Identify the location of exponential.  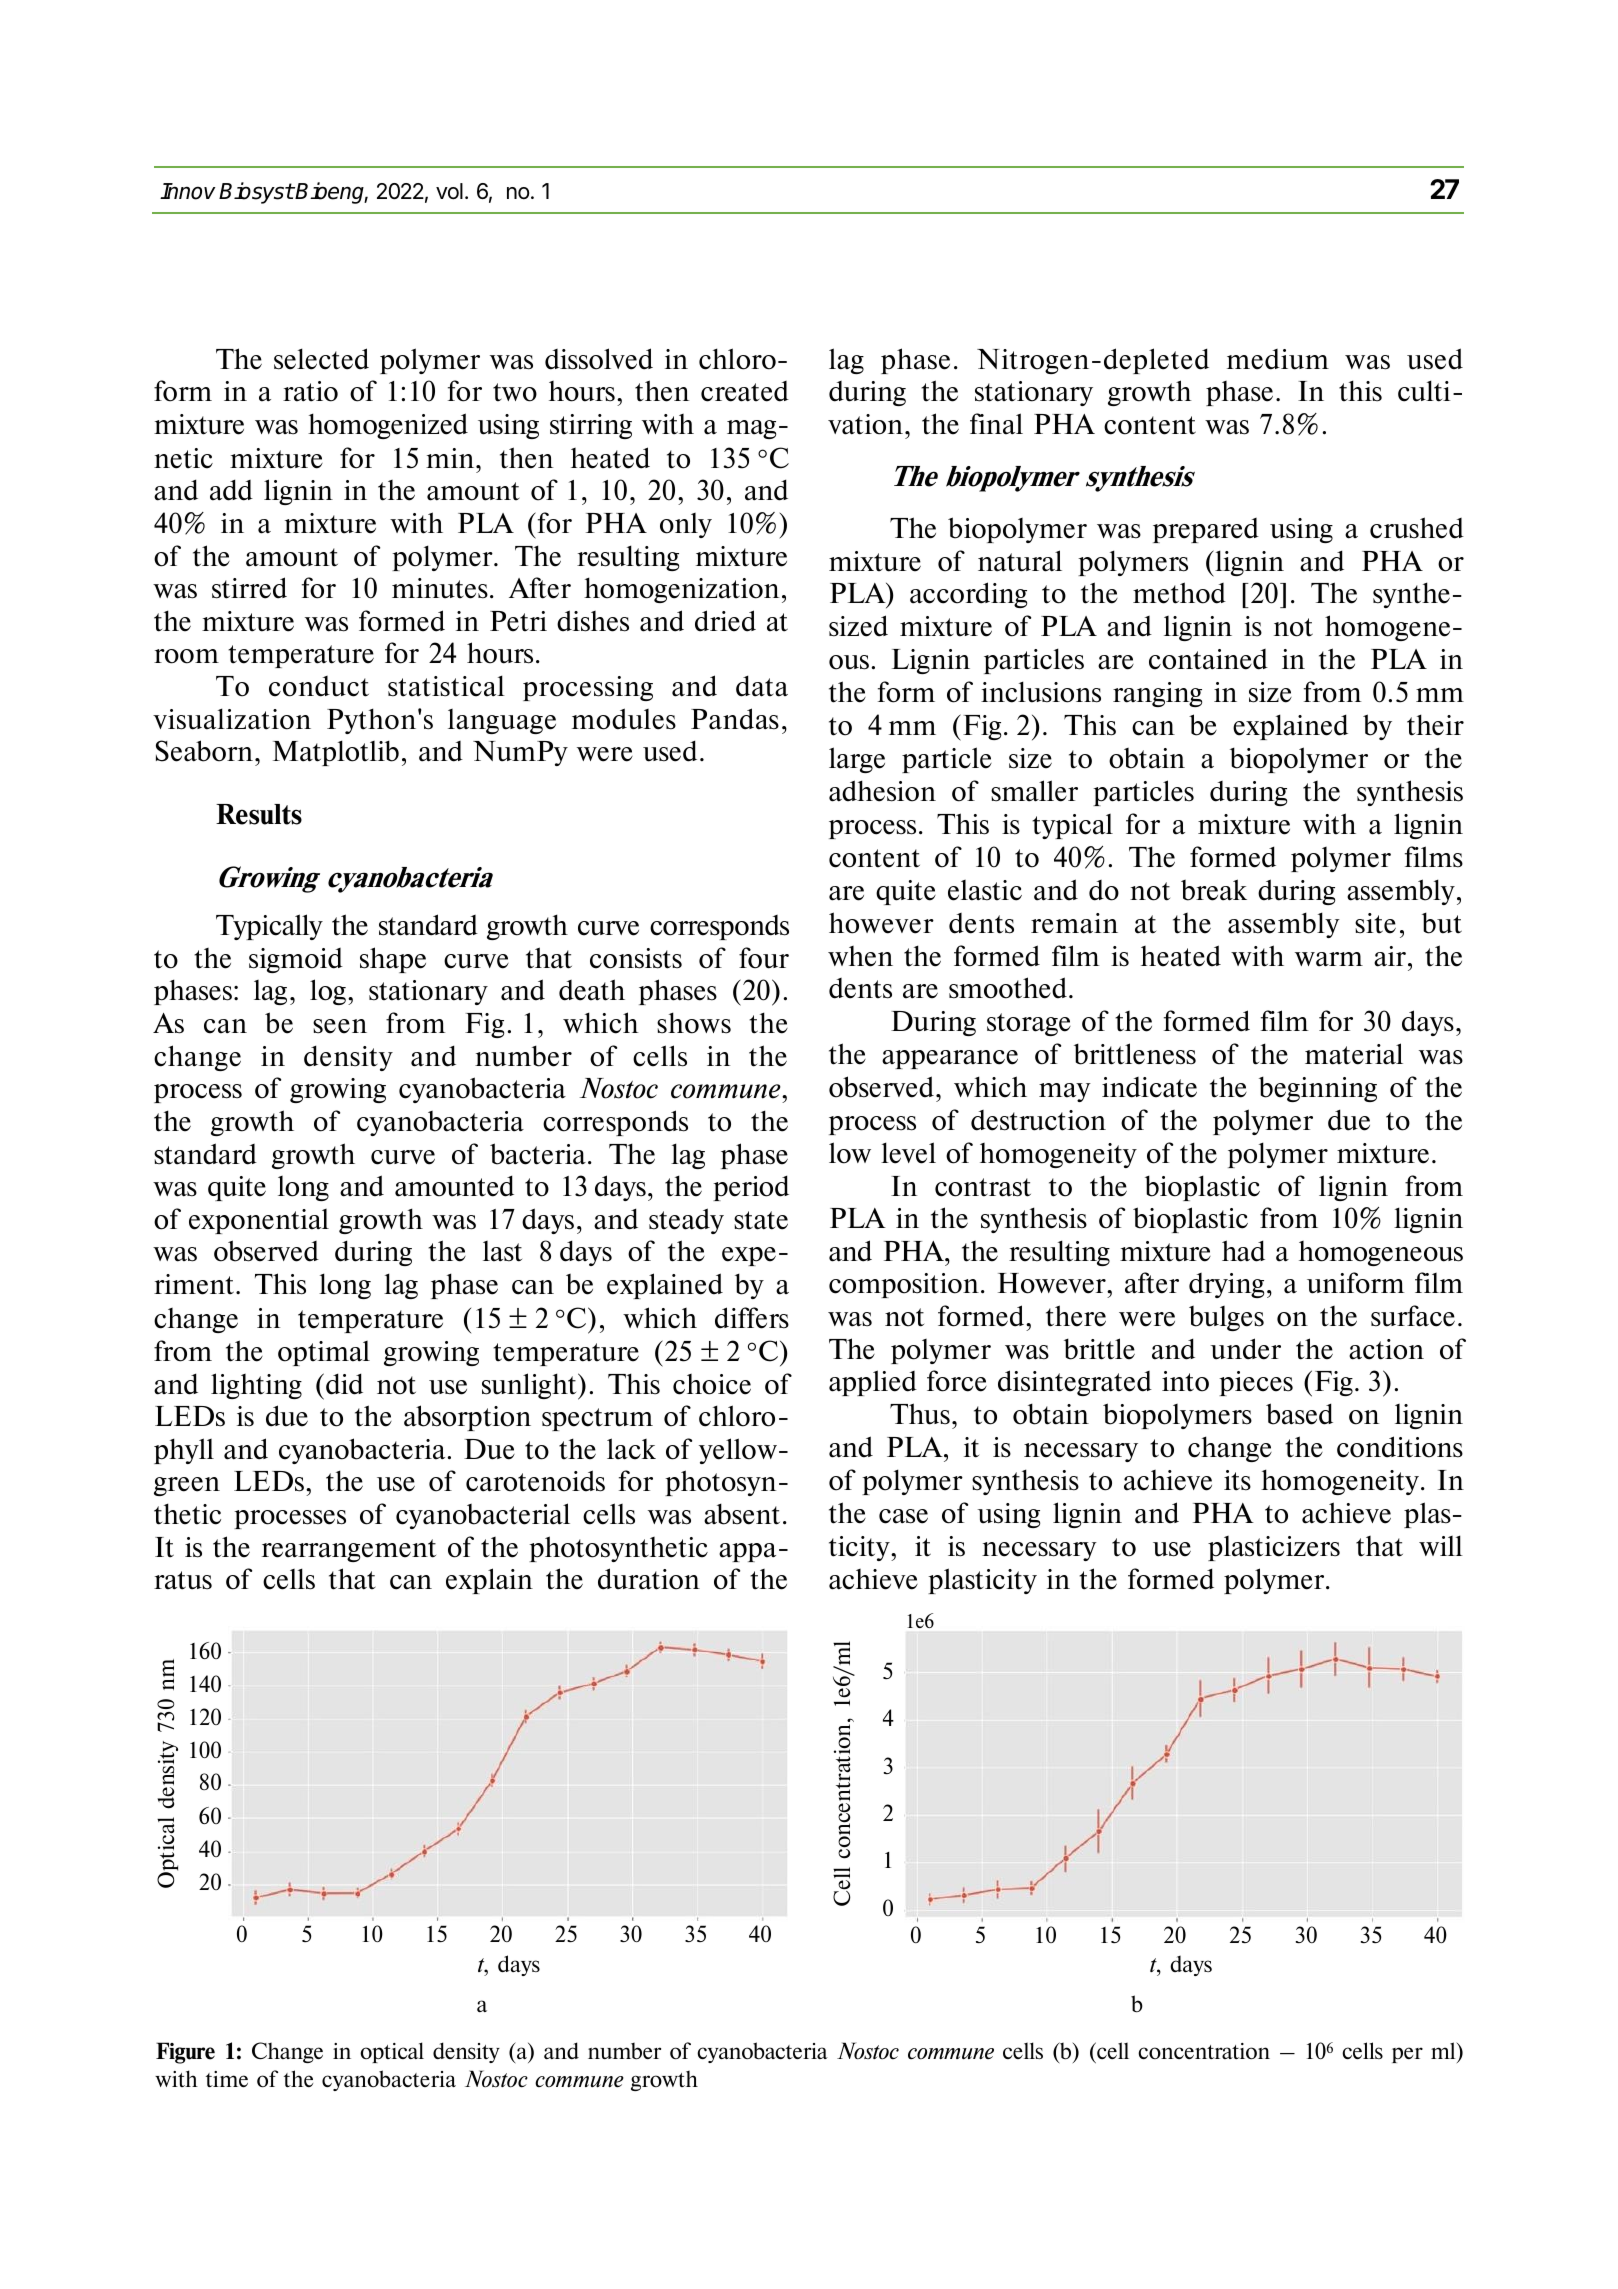
(259, 1221).
